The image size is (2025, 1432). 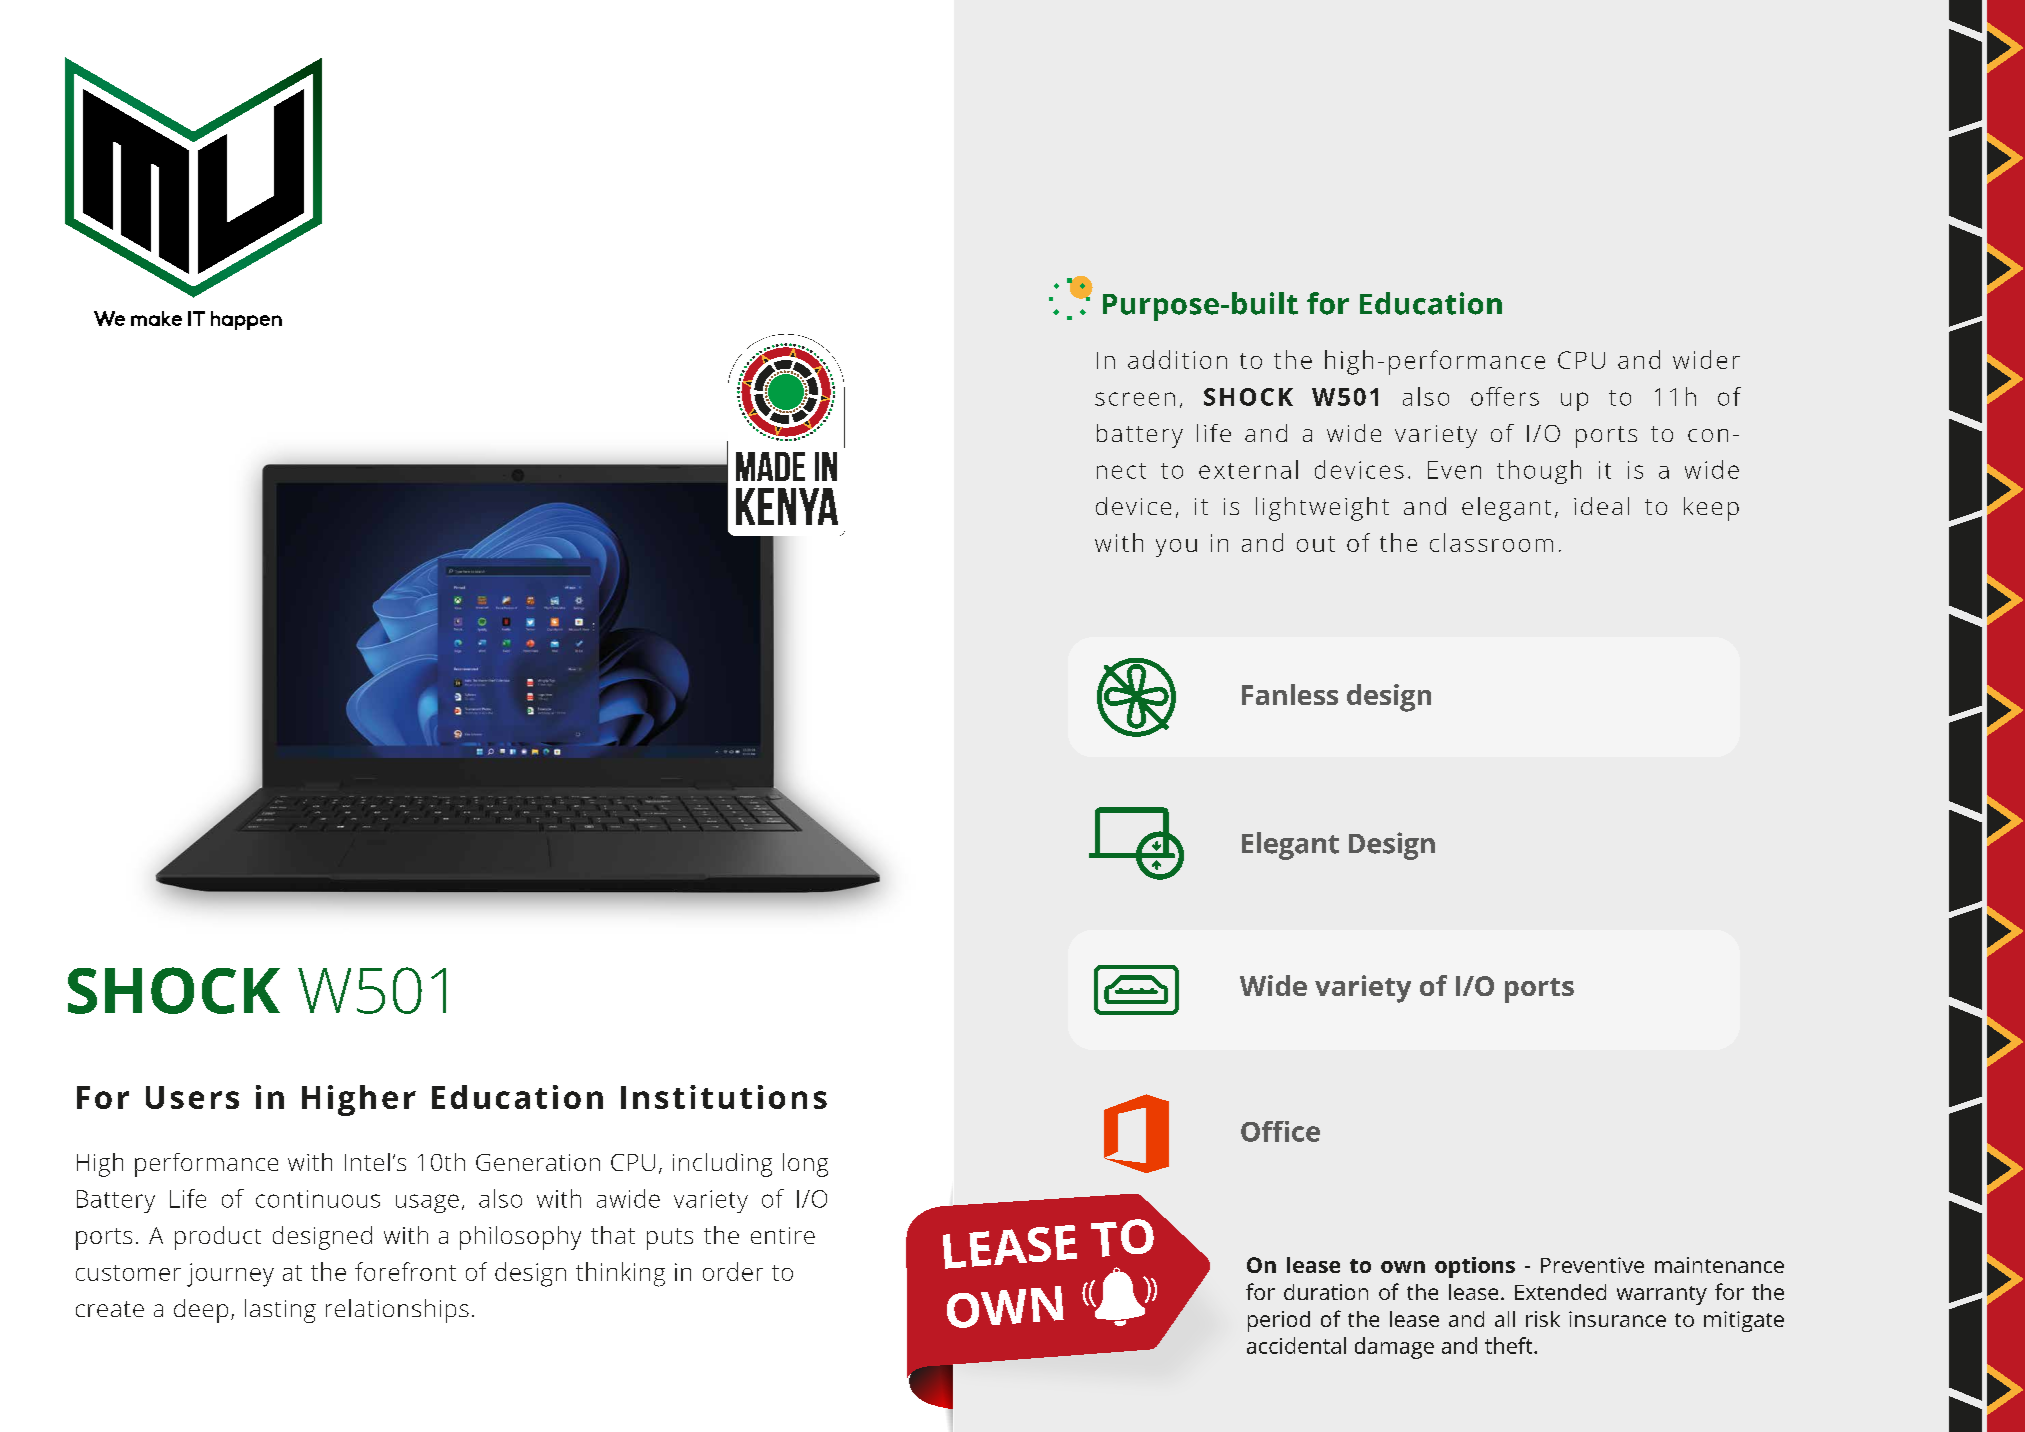 I want to click on Users, so click(x=192, y=1097).
